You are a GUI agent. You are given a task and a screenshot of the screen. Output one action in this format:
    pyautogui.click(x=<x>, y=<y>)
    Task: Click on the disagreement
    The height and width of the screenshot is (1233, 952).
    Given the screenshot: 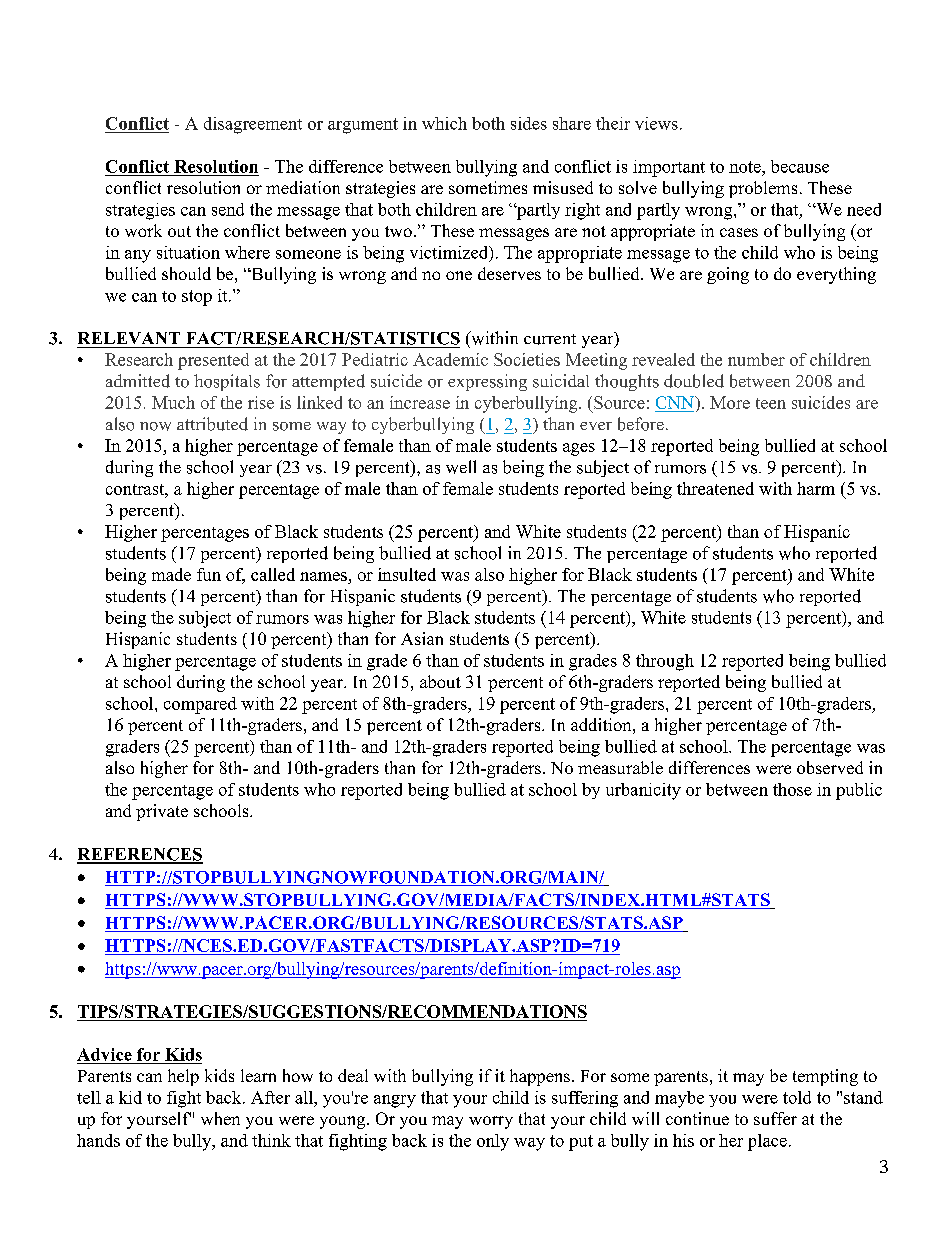 What is the action you would take?
    pyautogui.click(x=253, y=125)
